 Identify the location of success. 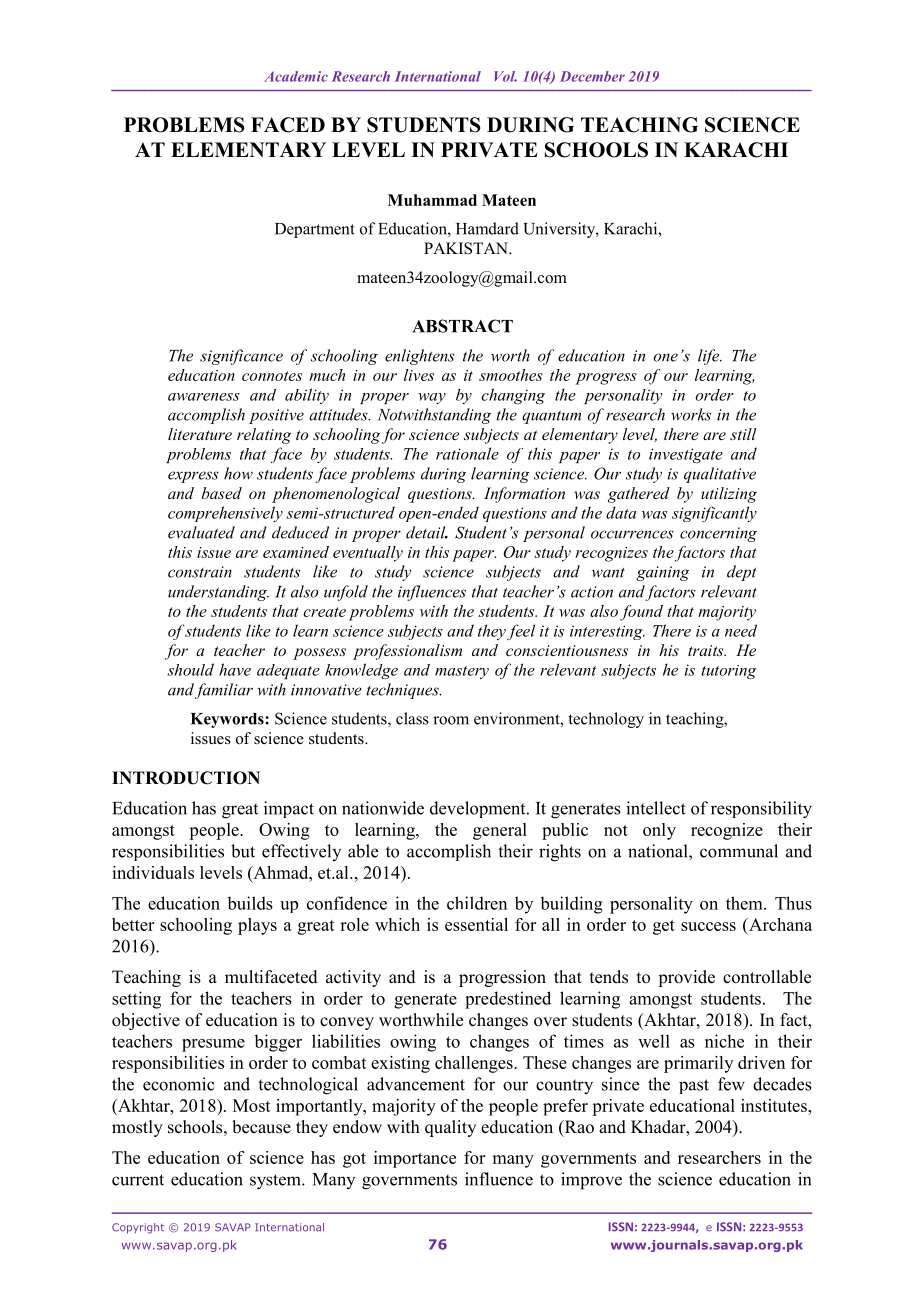
(708, 926).
